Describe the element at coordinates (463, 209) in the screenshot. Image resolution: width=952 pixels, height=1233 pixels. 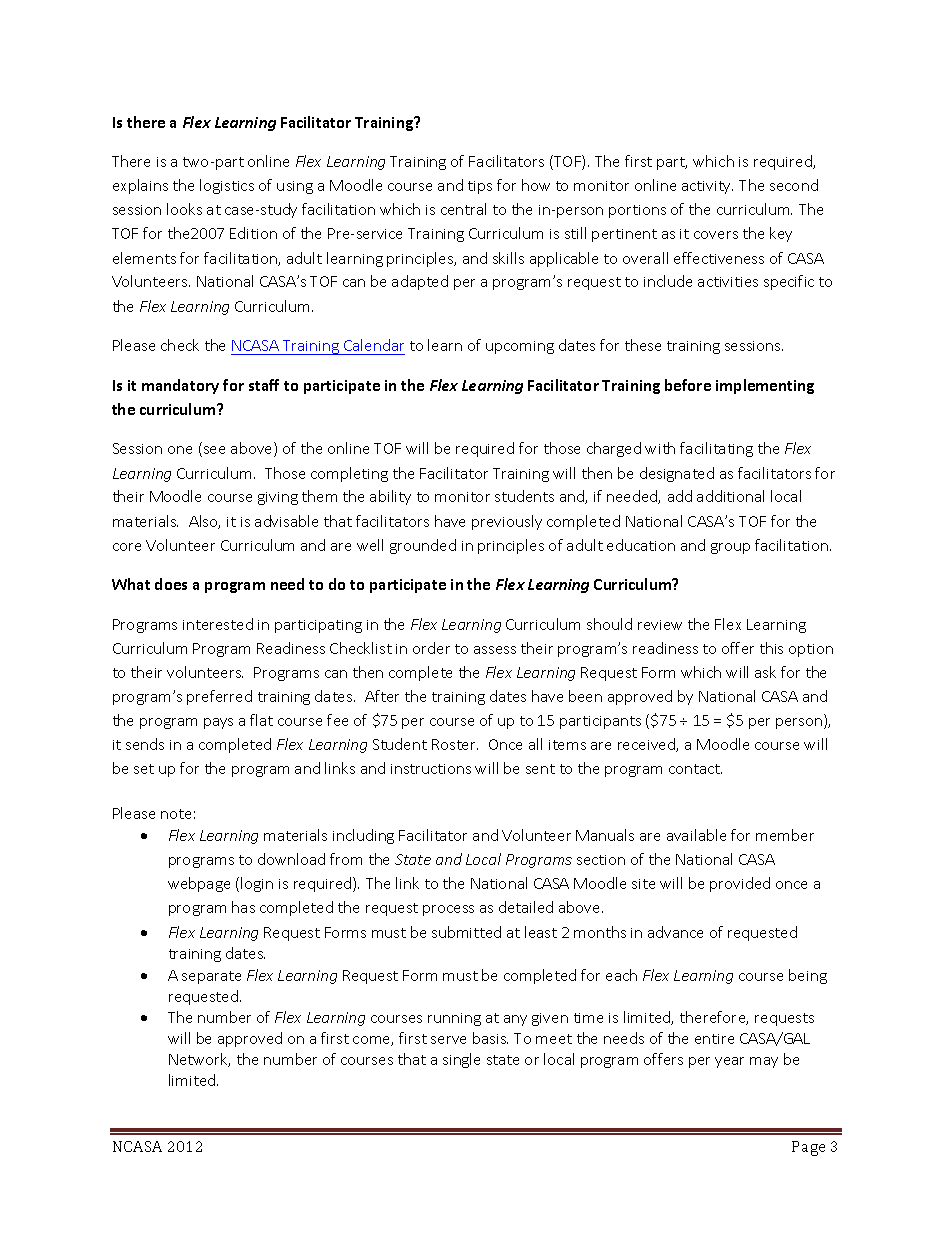
I see `central` at that location.
